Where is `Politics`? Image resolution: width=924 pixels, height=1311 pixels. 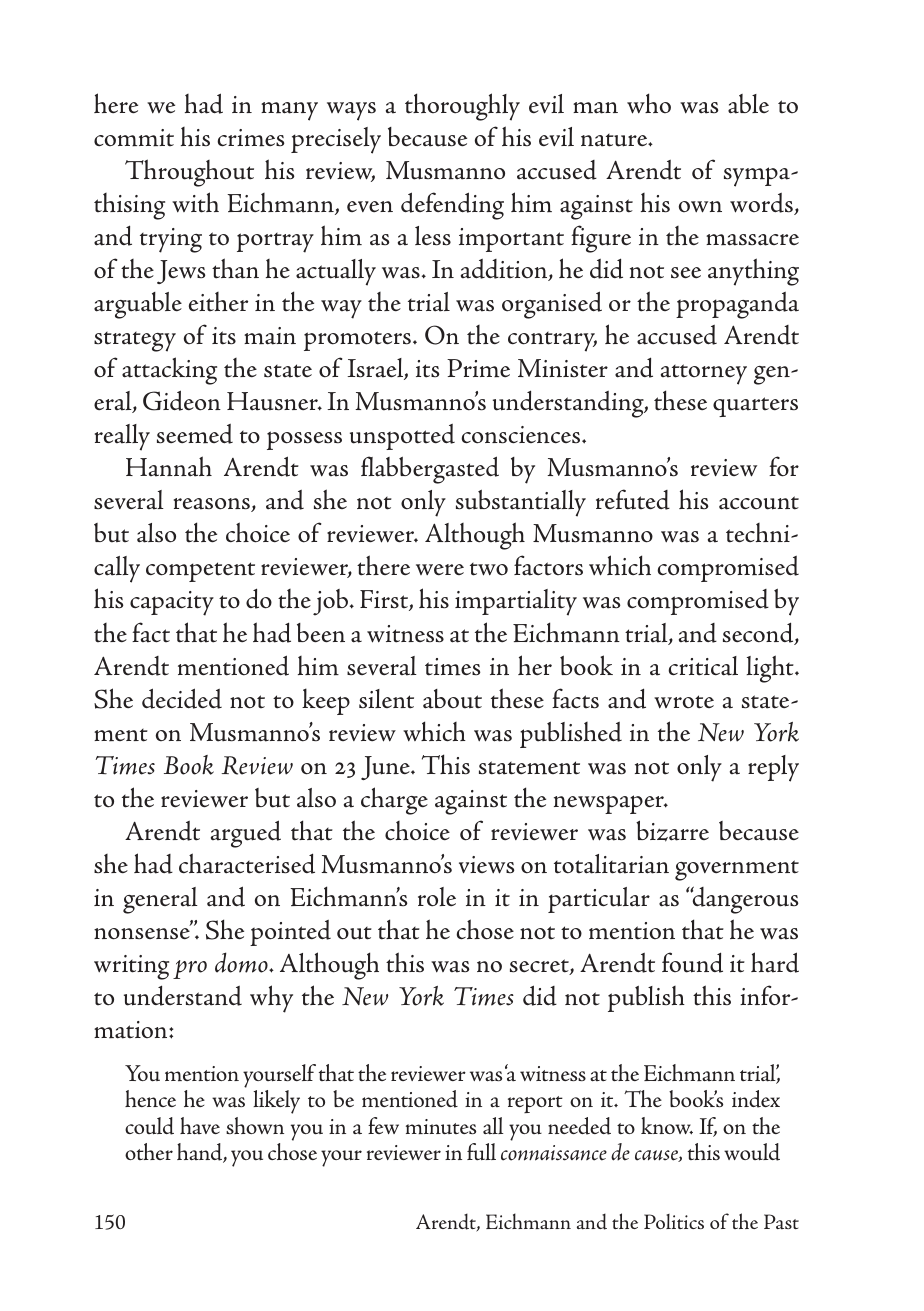 Politics is located at coordinates (674, 1221).
